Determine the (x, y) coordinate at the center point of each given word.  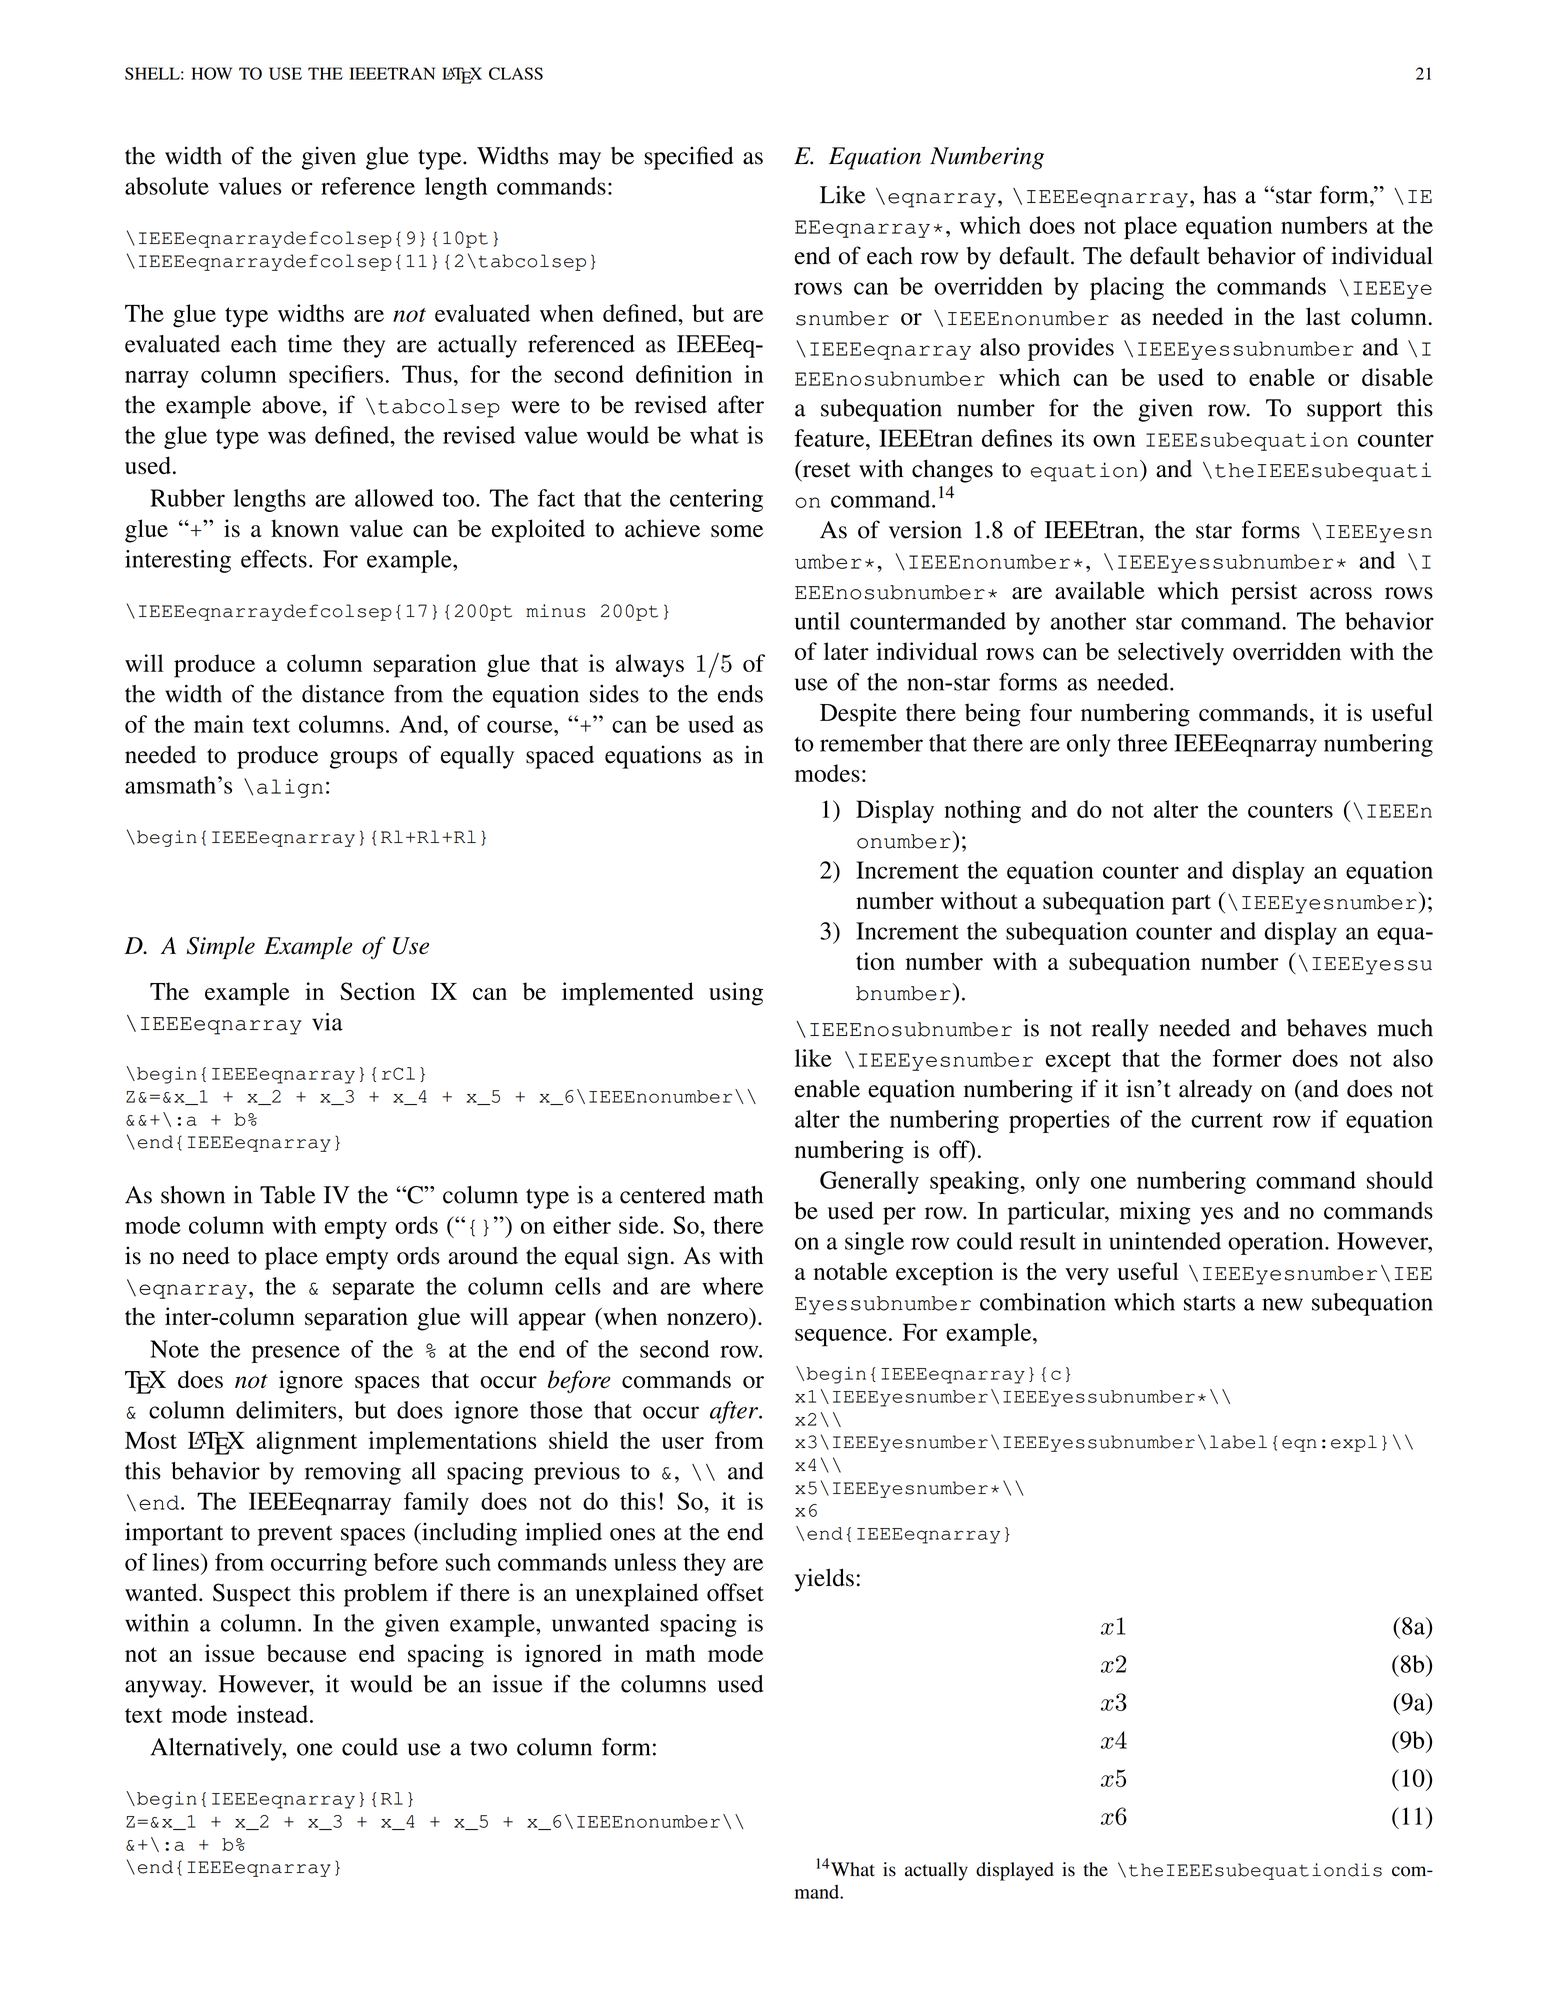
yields (824, 1580)
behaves (1327, 1028)
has (1219, 195)
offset (735, 1592)
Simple (221, 947)
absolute (167, 186)
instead (274, 1714)
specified (689, 158)
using (736, 994)
